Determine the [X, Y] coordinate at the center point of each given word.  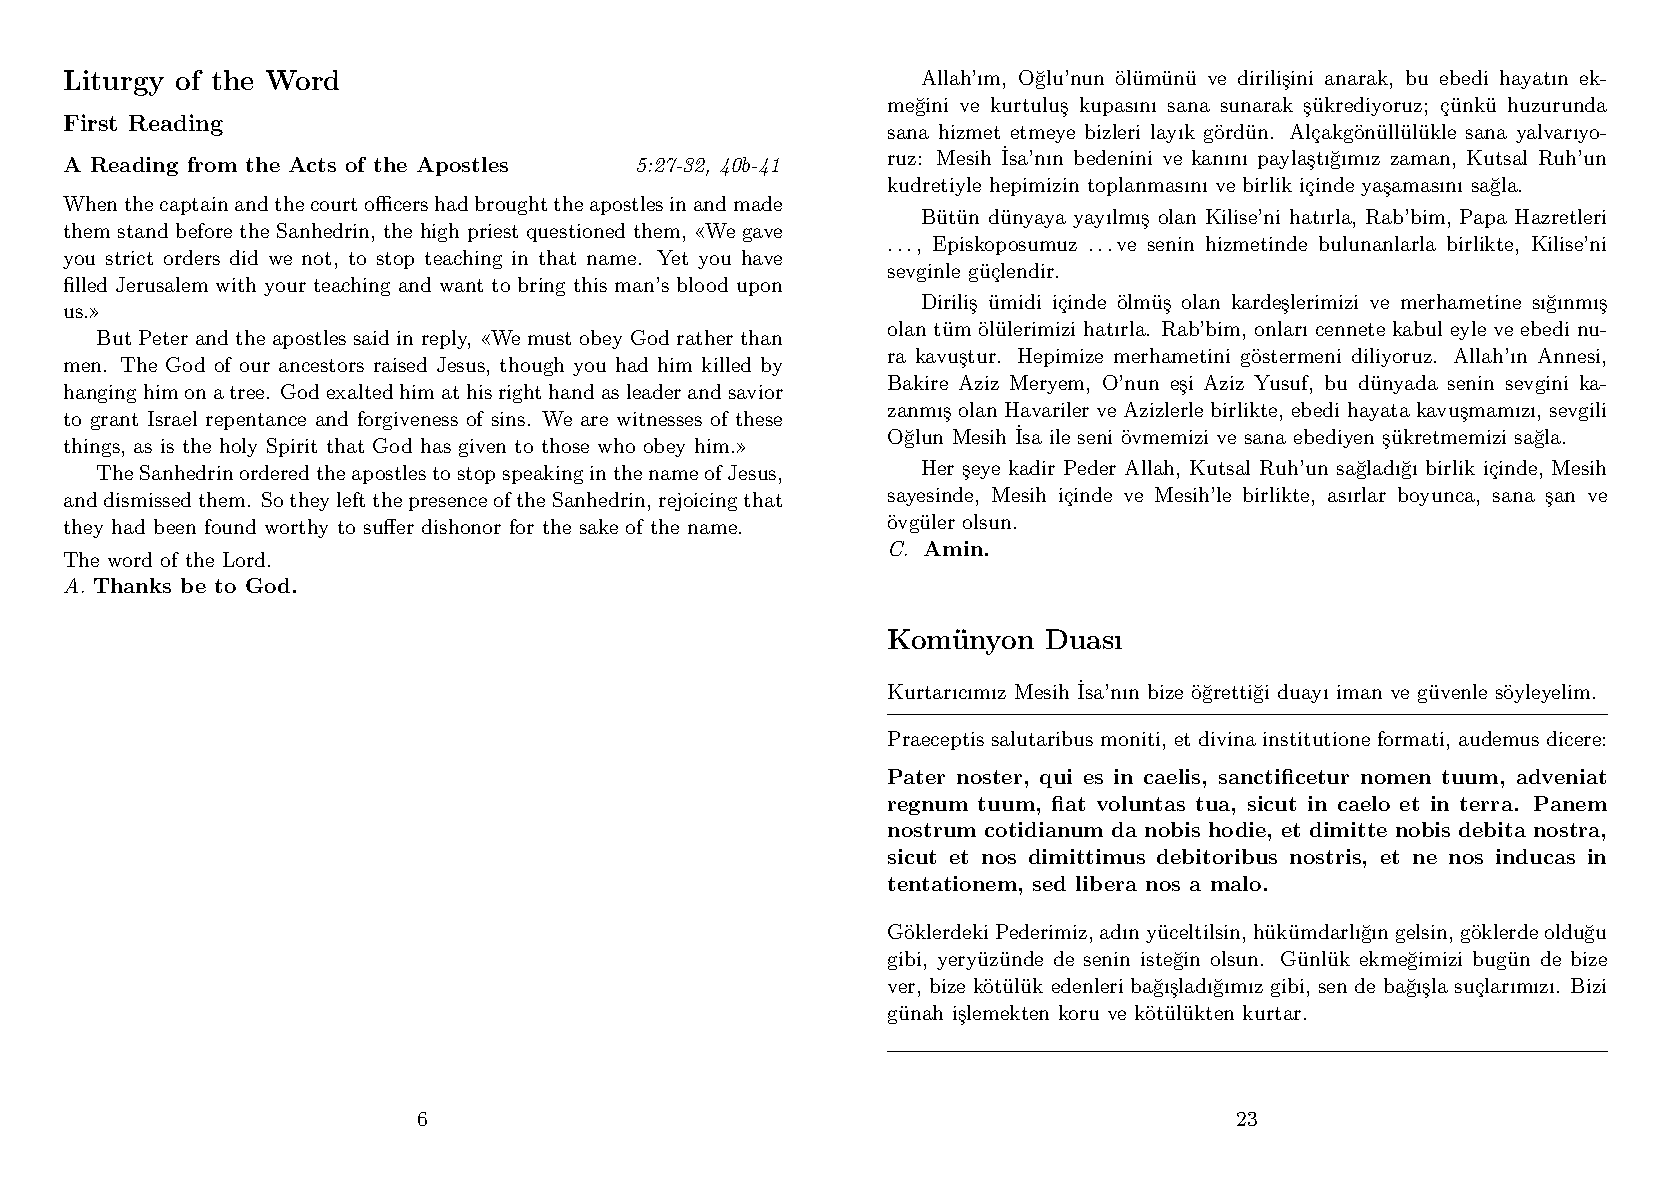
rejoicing [698, 502]
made [758, 203]
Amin [955, 548]
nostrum [932, 830]
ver [901, 988]
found [230, 526]
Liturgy [114, 83]
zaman [1420, 160]
